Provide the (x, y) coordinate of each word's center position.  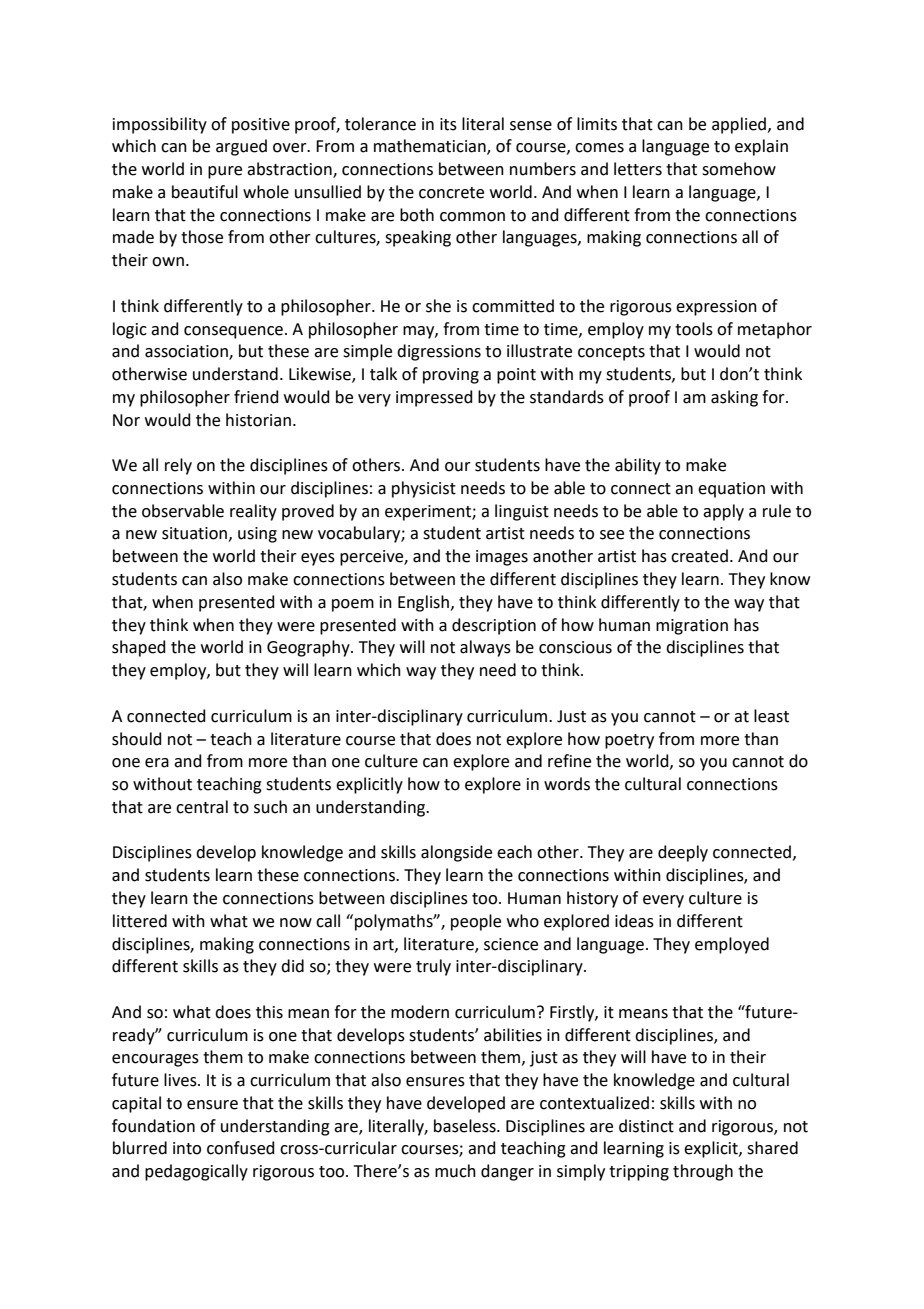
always (485, 648)
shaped (139, 648)
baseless (466, 1126)
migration (692, 627)
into (187, 1148)
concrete (451, 193)
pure (225, 172)
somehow (739, 169)
